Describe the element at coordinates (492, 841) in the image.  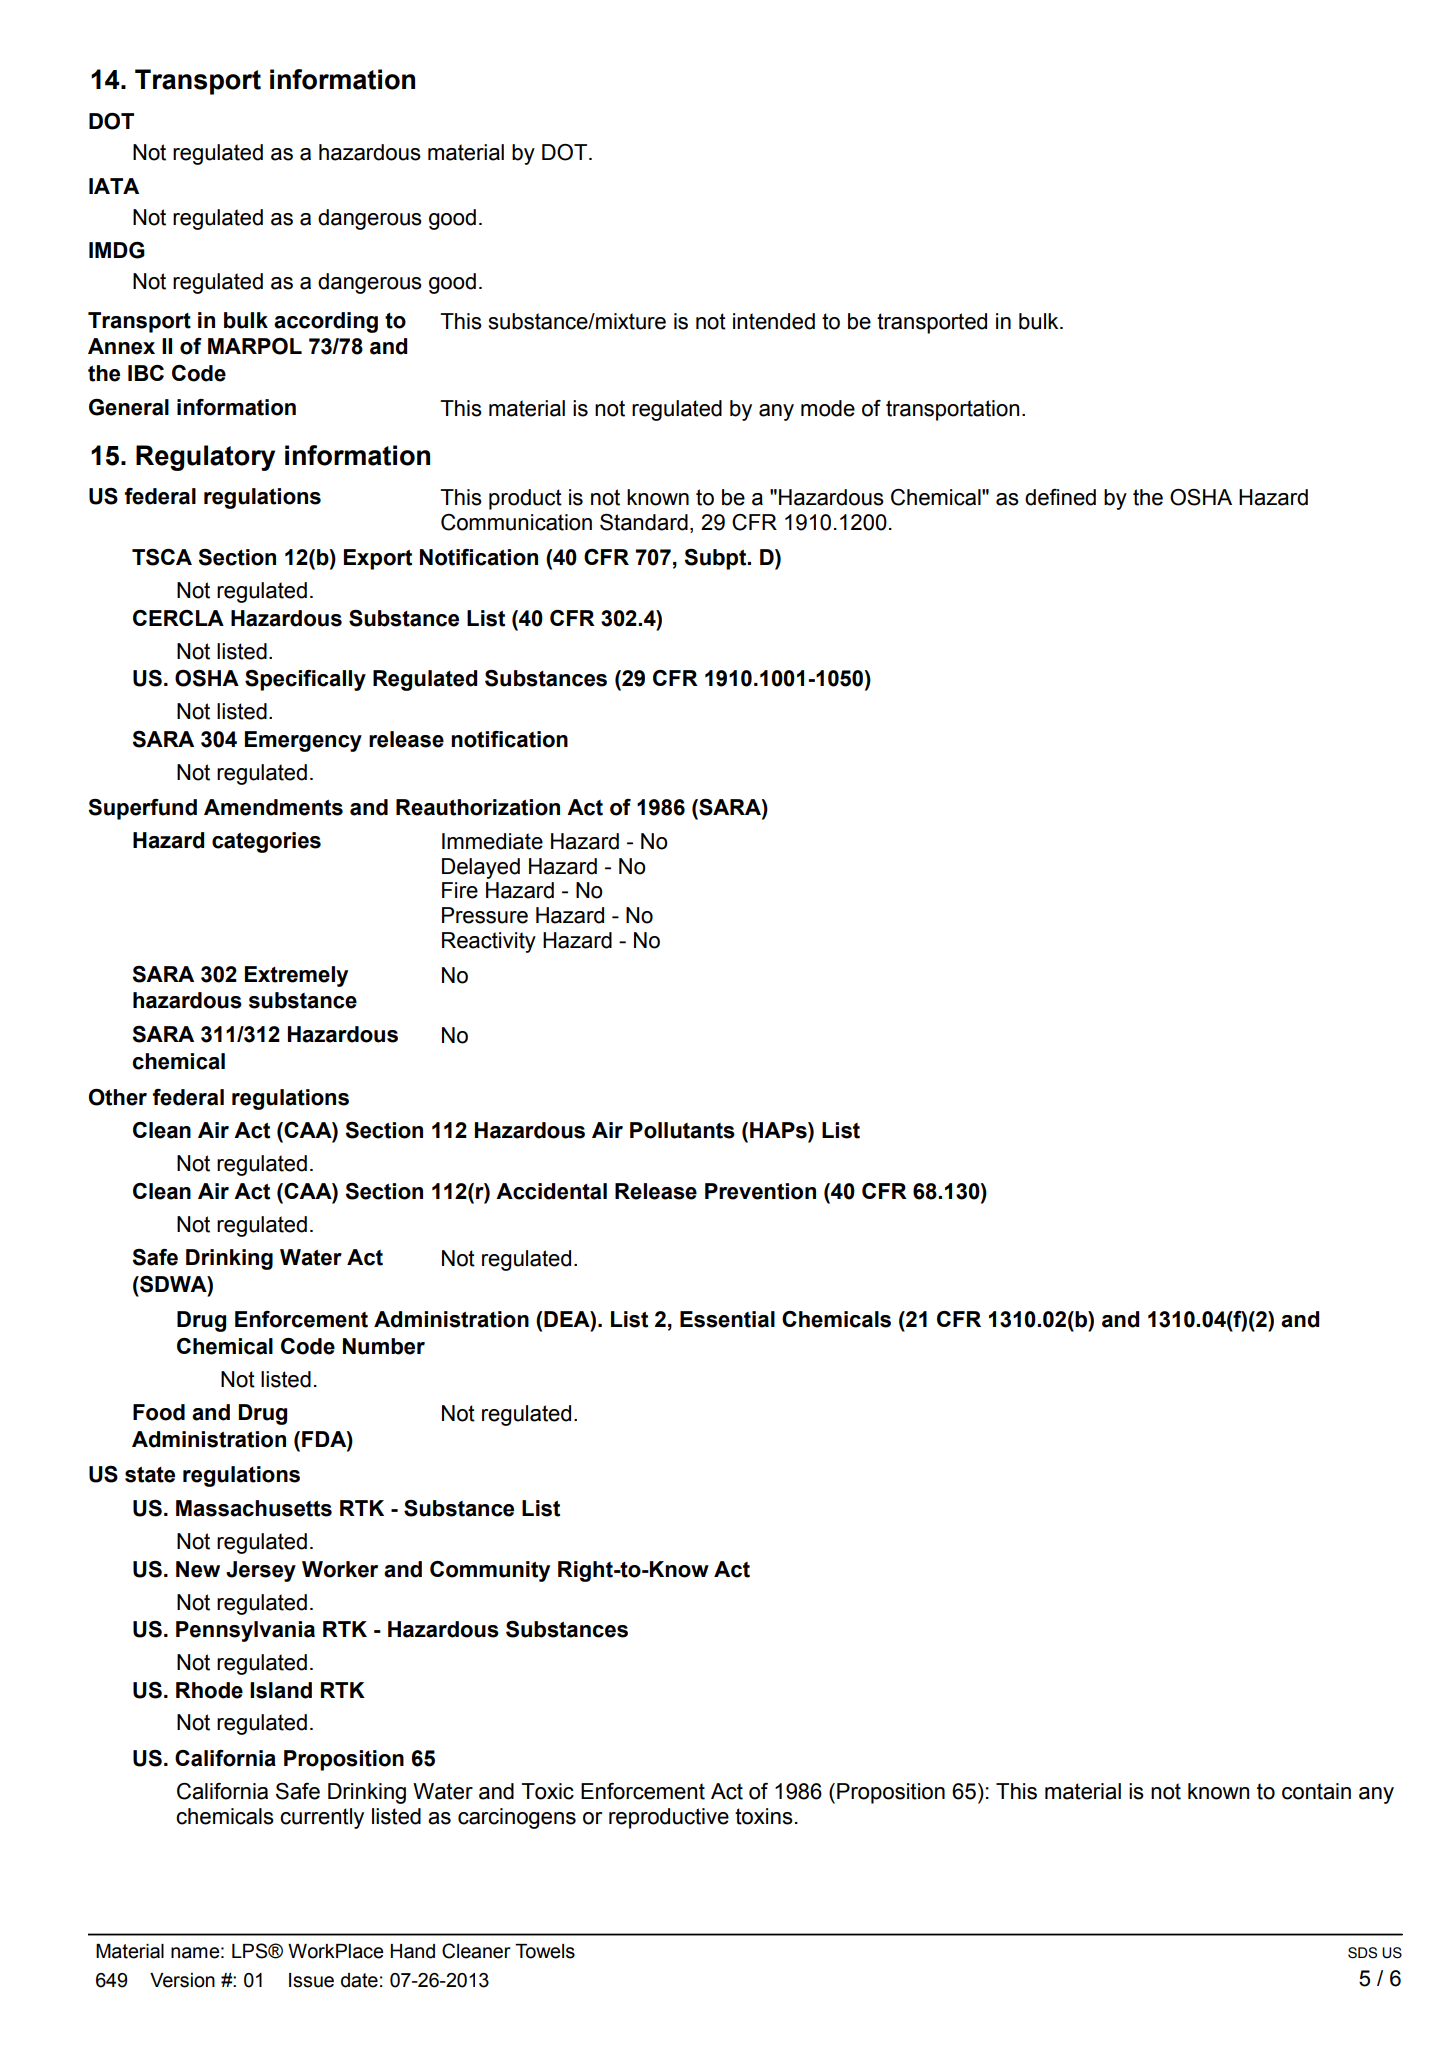
I see `Immediate` at that location.
